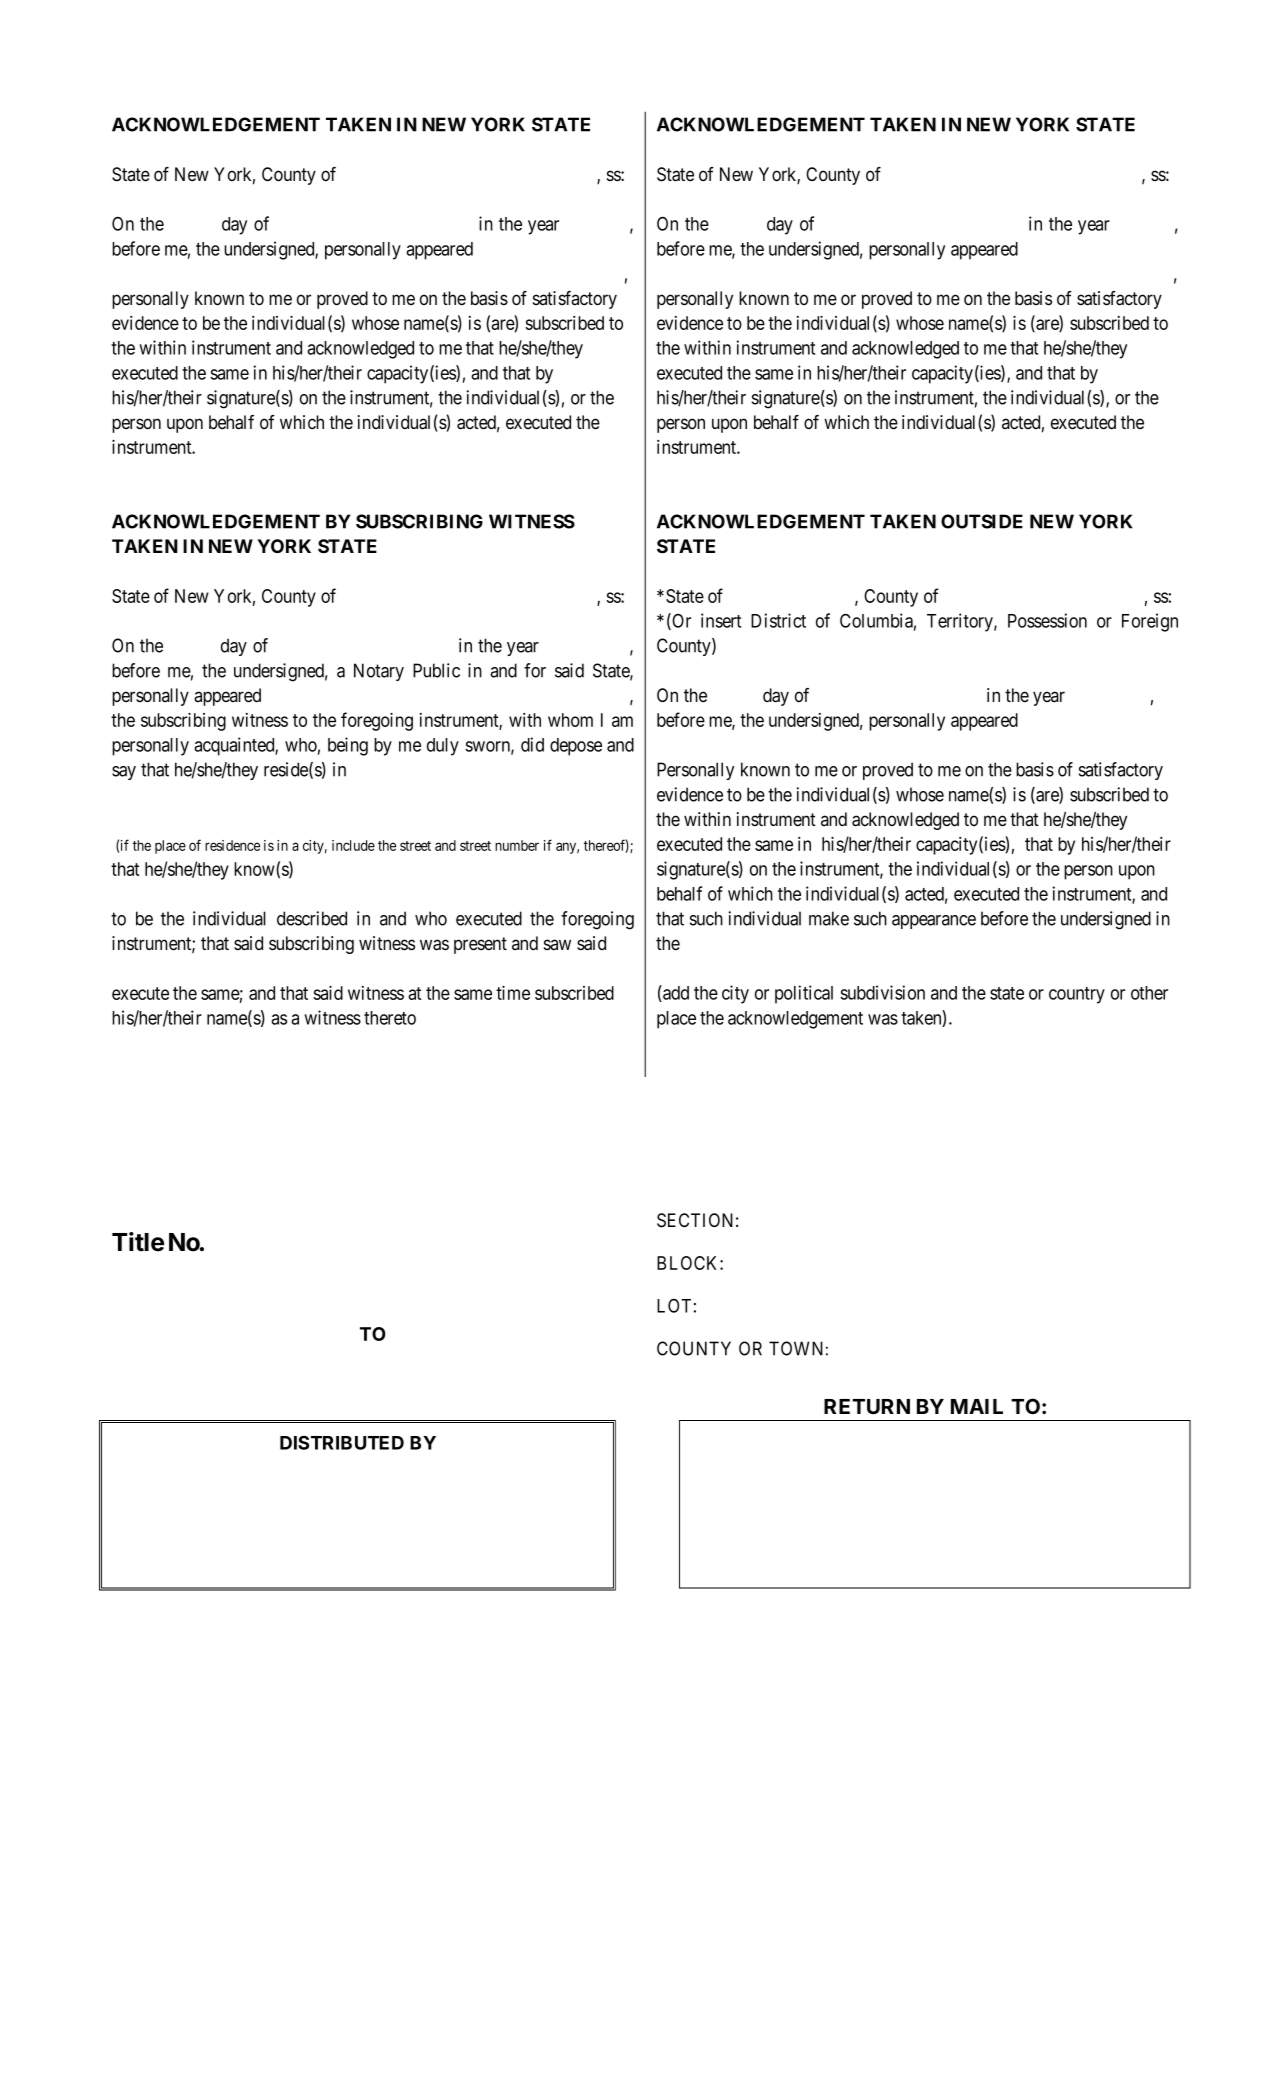 The width and height of the screenshot is (1266, 2084). Describe the element at coordinates (1047, 620) in the screenshot. I see `Possession` at that location.
